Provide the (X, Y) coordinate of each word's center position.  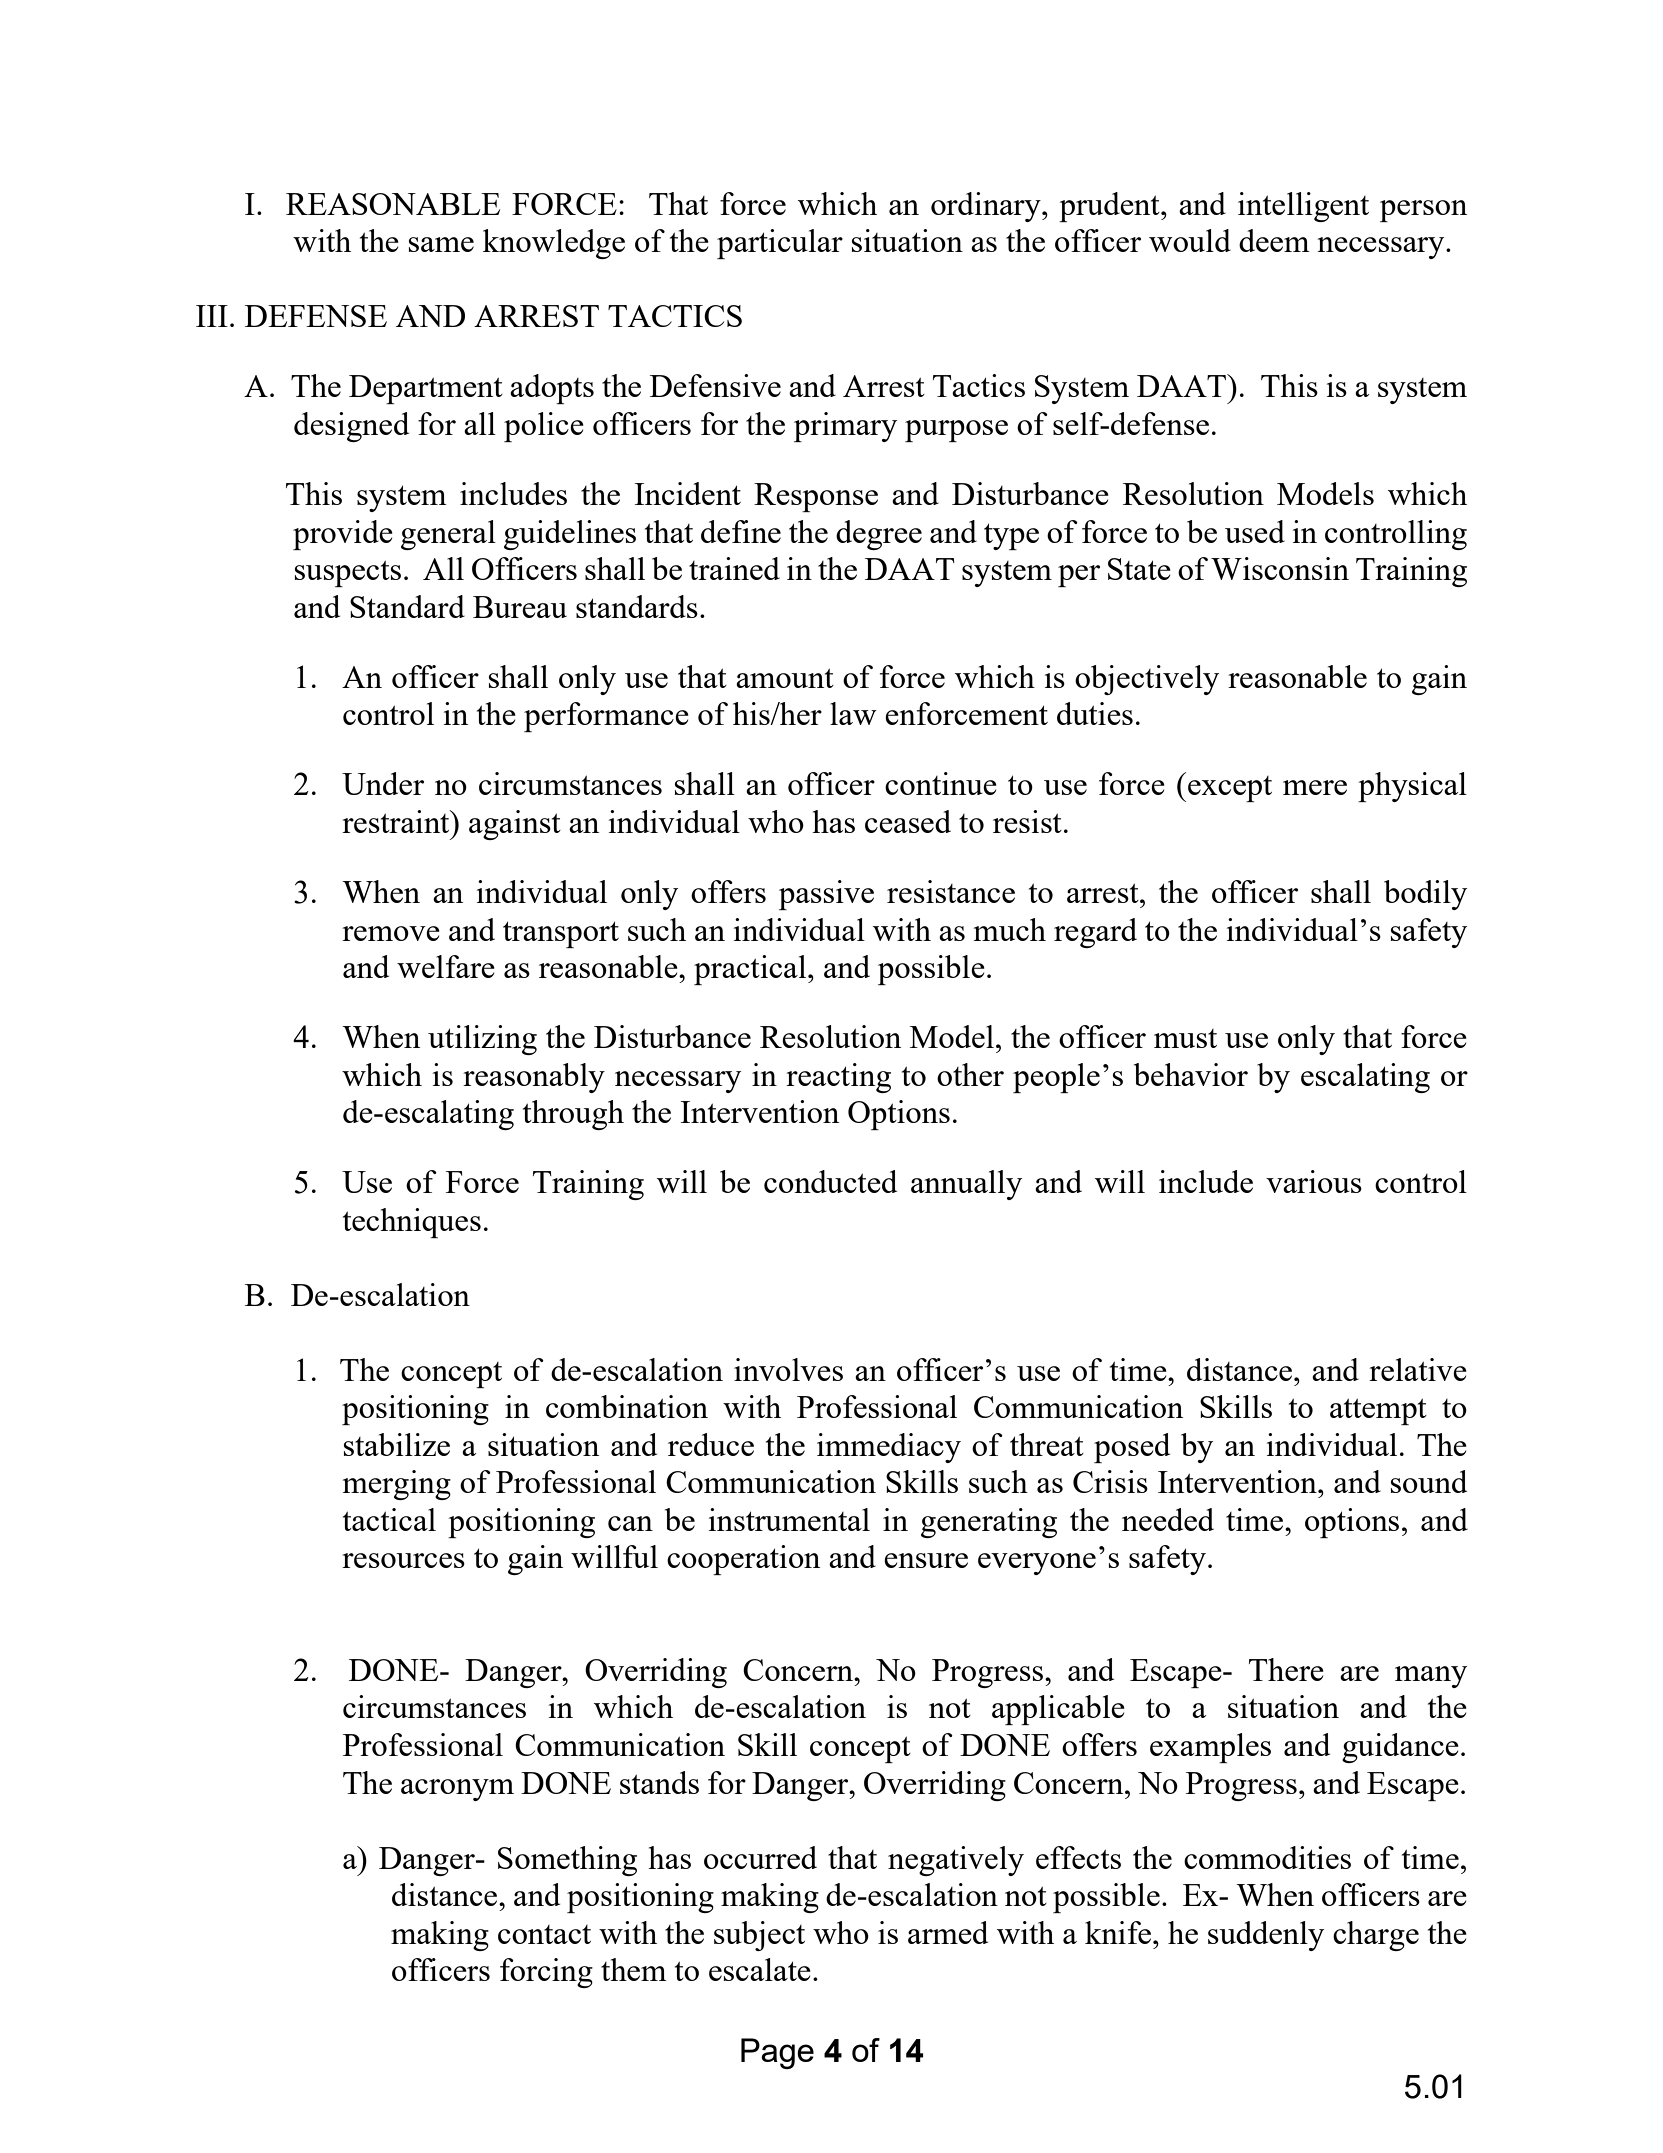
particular (780, 244)
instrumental (789, 1519)
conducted (830, 1181)
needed (1168, 1519)
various (1314, 1181)
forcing (546, 1973)
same (441, 244)
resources (403, 1560)
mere (1315, 787)
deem (1274, 240)
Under (383, 783)
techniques (412, 1223)
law (853, 713)
